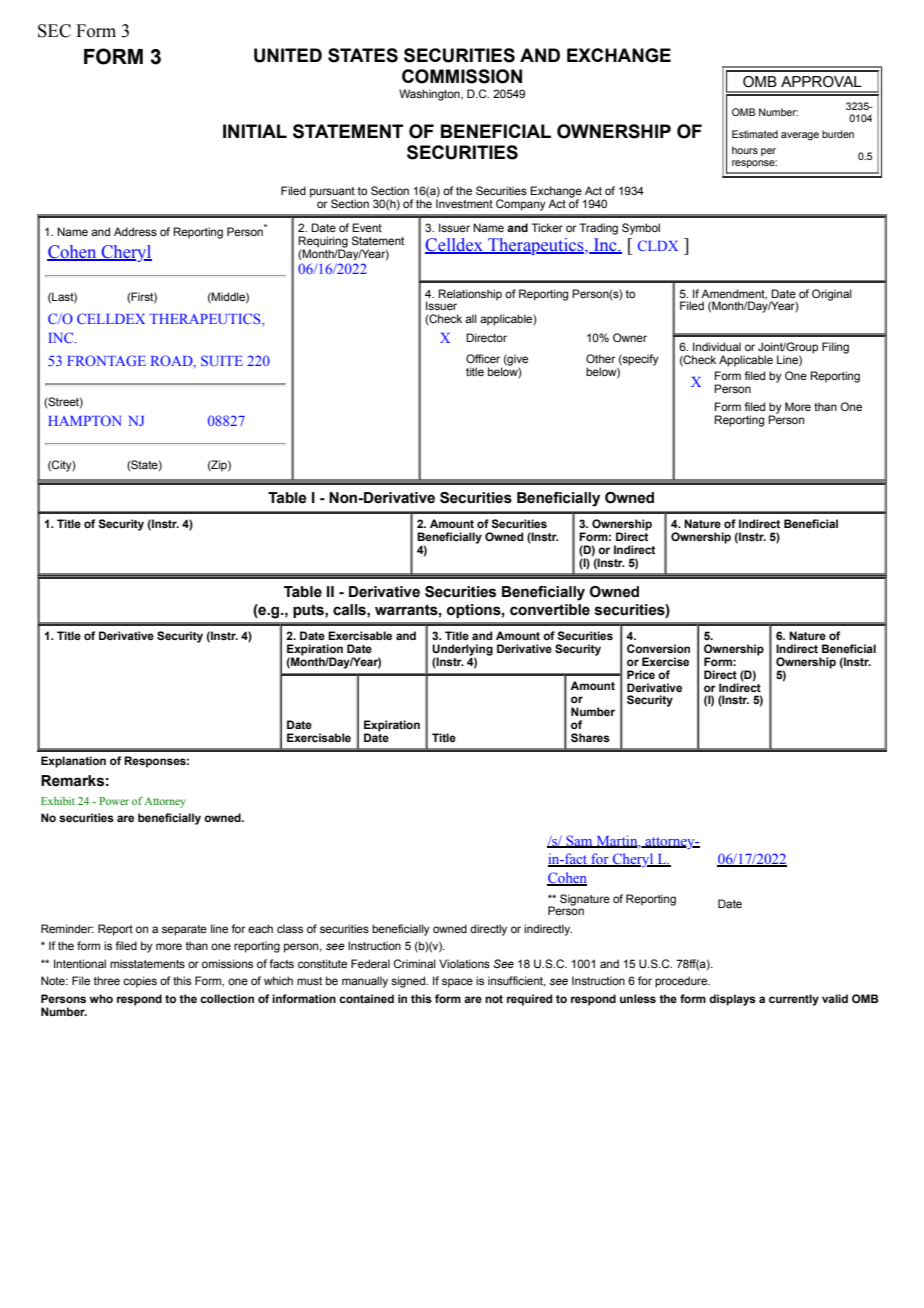 The width and height of the screenshot is (924, 1308). What do you see at coordinates (550, 610) in the screenshot?
I see `convertible` at bounding box center [550, 610].
